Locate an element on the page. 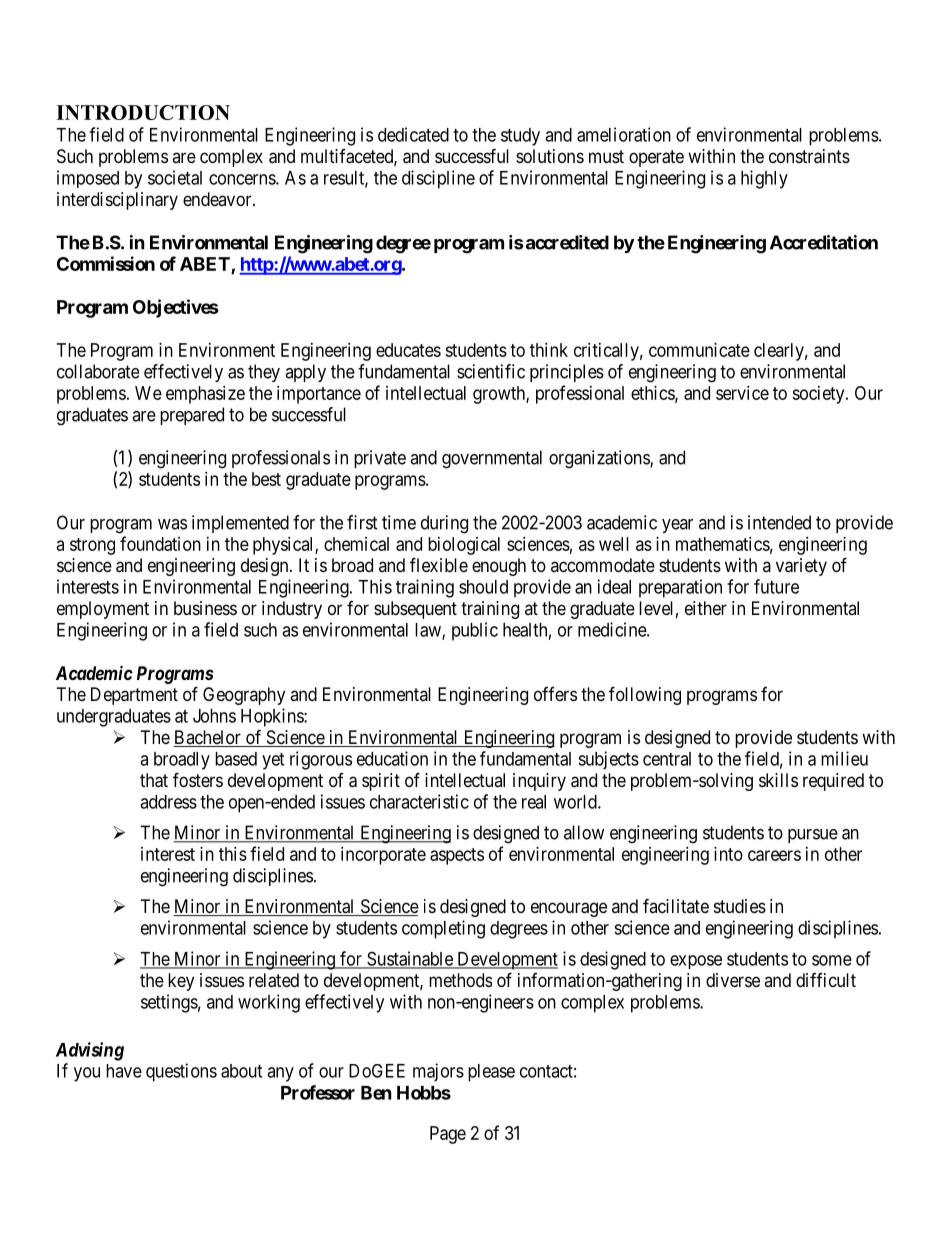  diverse is located at coordinates (733, 980).
